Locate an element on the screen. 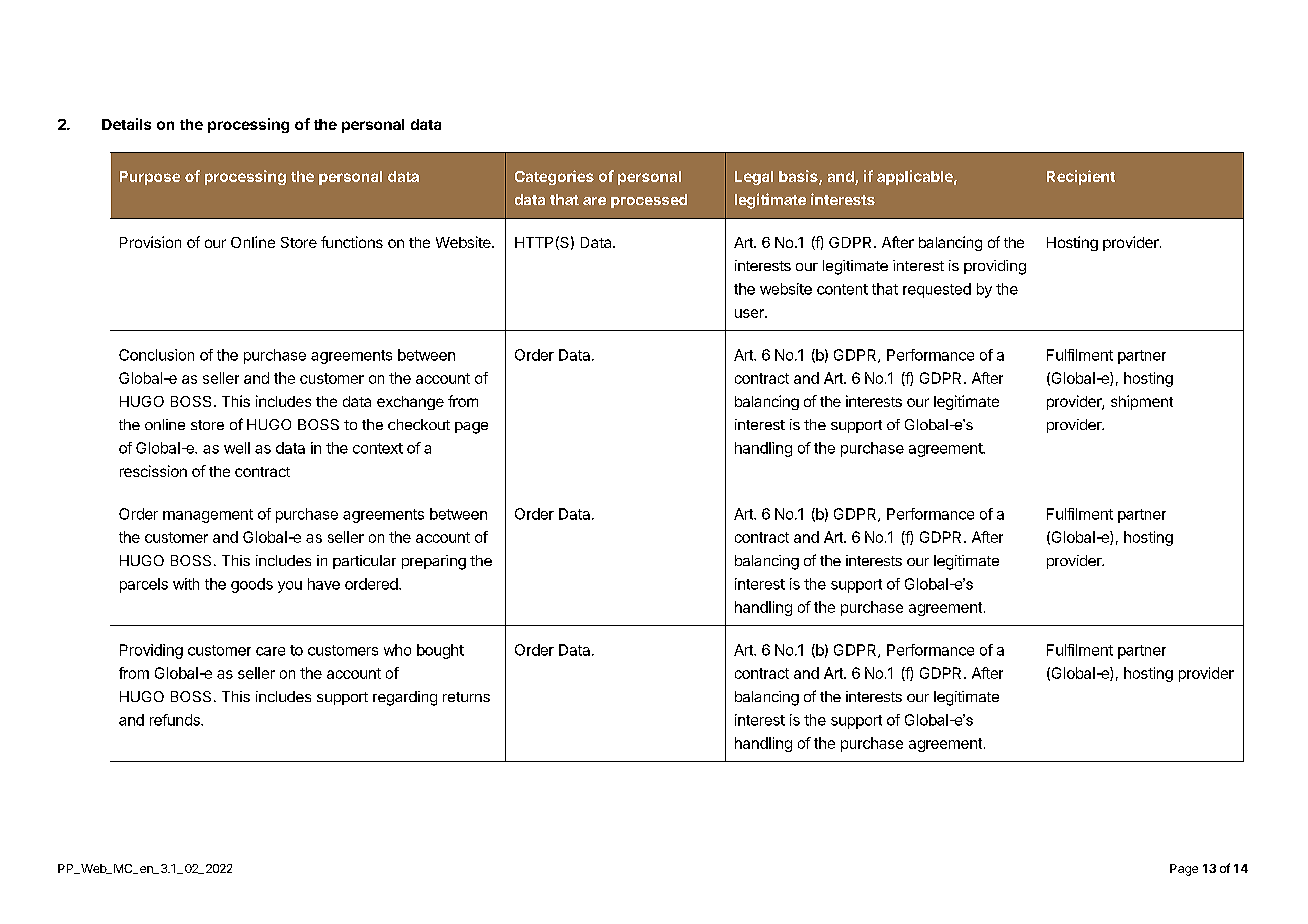 Image resolution: width=1308 pixels, height=924 pixels. shipment is located at coordinates (1142, 402).
